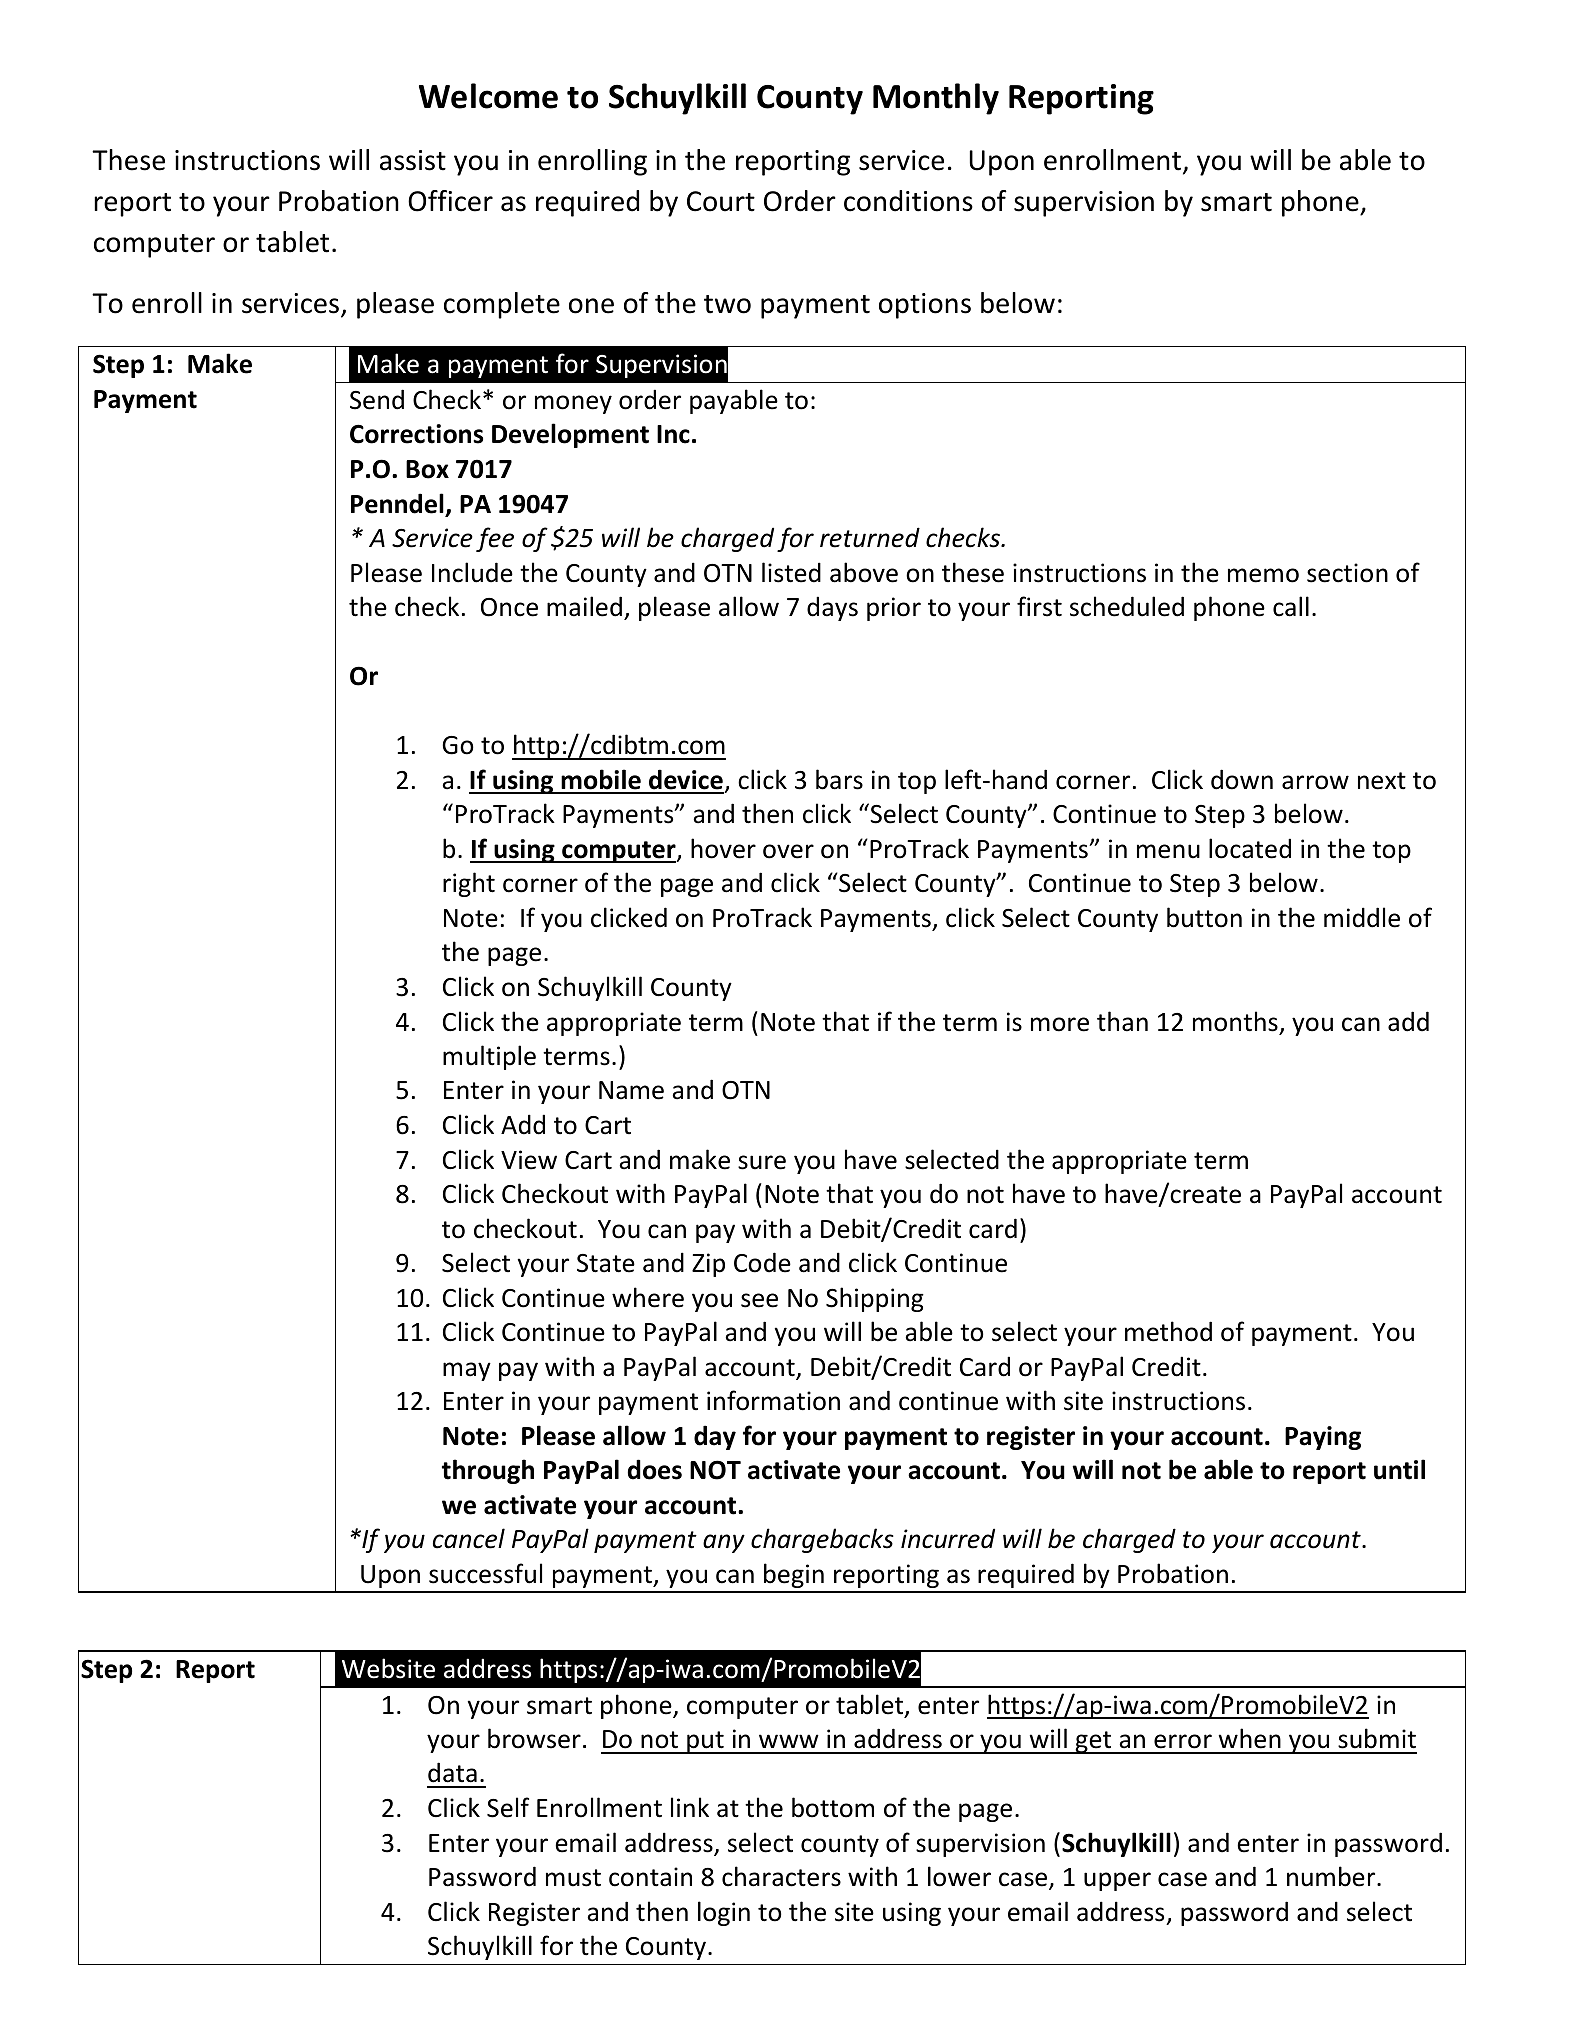 The image size is (1573, 2036). Describe the element at coordinates (936, 99) in the screenshot. I see `Monthly` at that location.
